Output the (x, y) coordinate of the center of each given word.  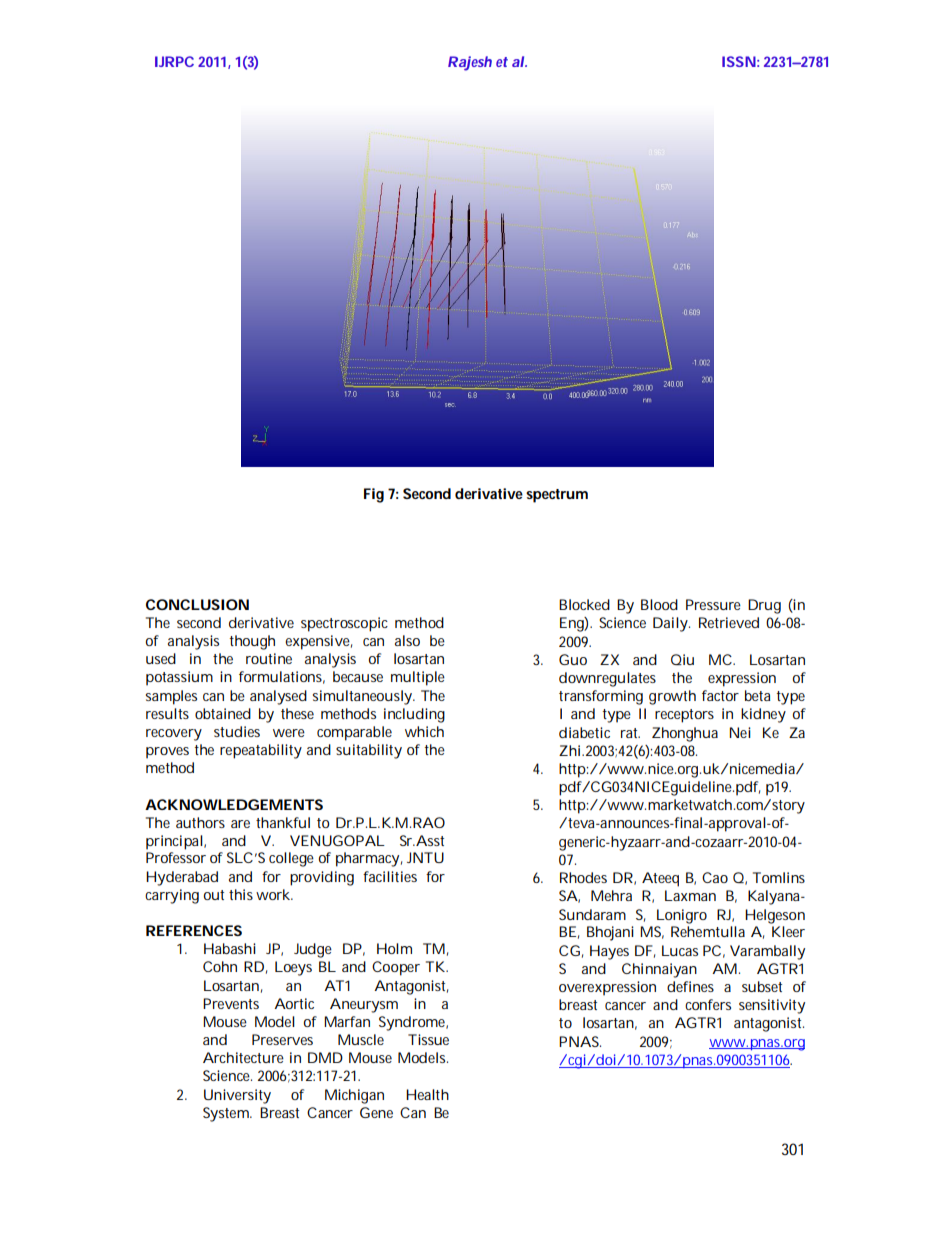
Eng (572, 624)
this (241, 894)
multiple (418, 678)
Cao (715, 877)
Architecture (243, 1057)
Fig (374, 495)
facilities (390, 876)
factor (720, 695)
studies (237, 731)
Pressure (713, 604)
